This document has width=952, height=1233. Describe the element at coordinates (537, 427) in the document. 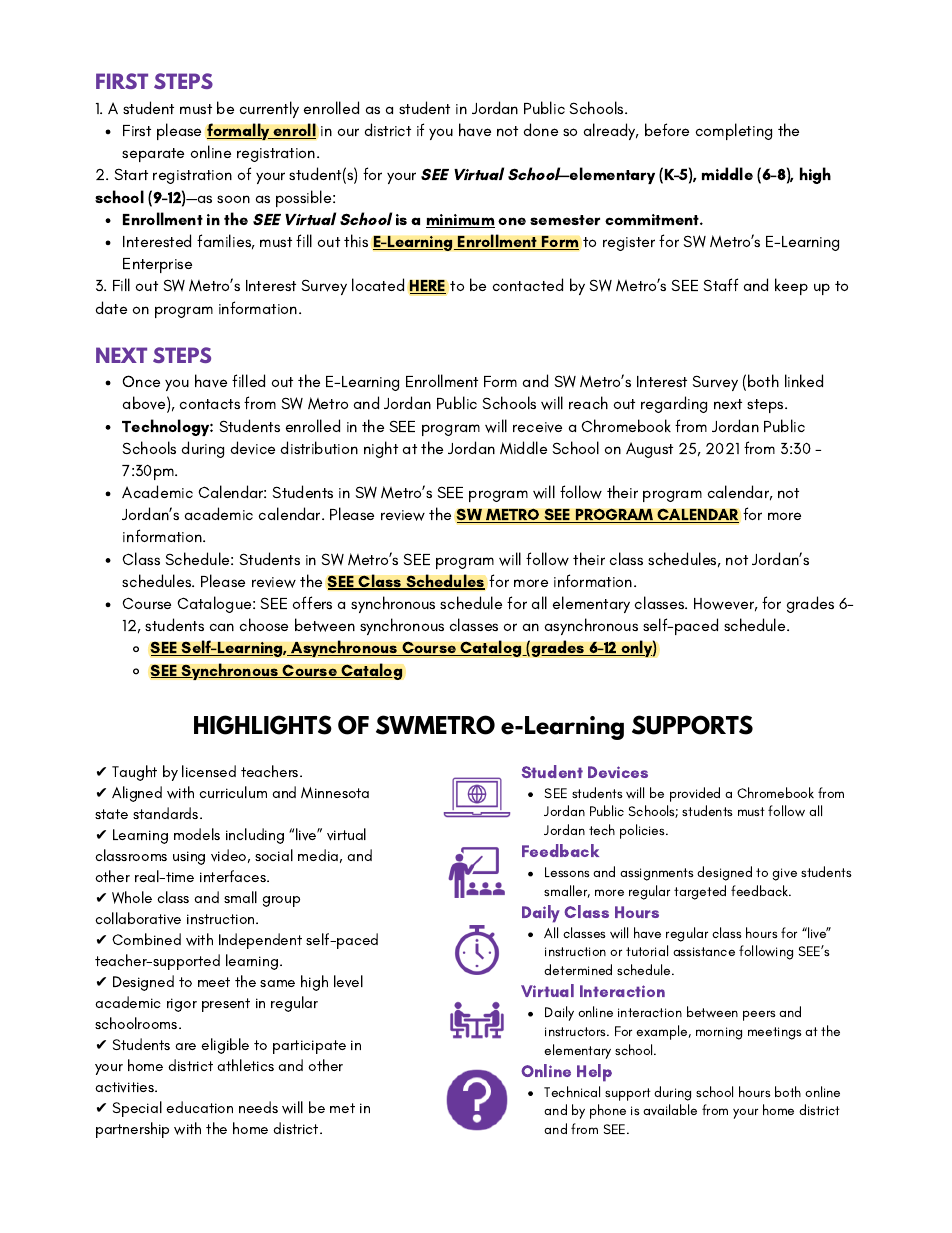

I see `receive` at that location.
